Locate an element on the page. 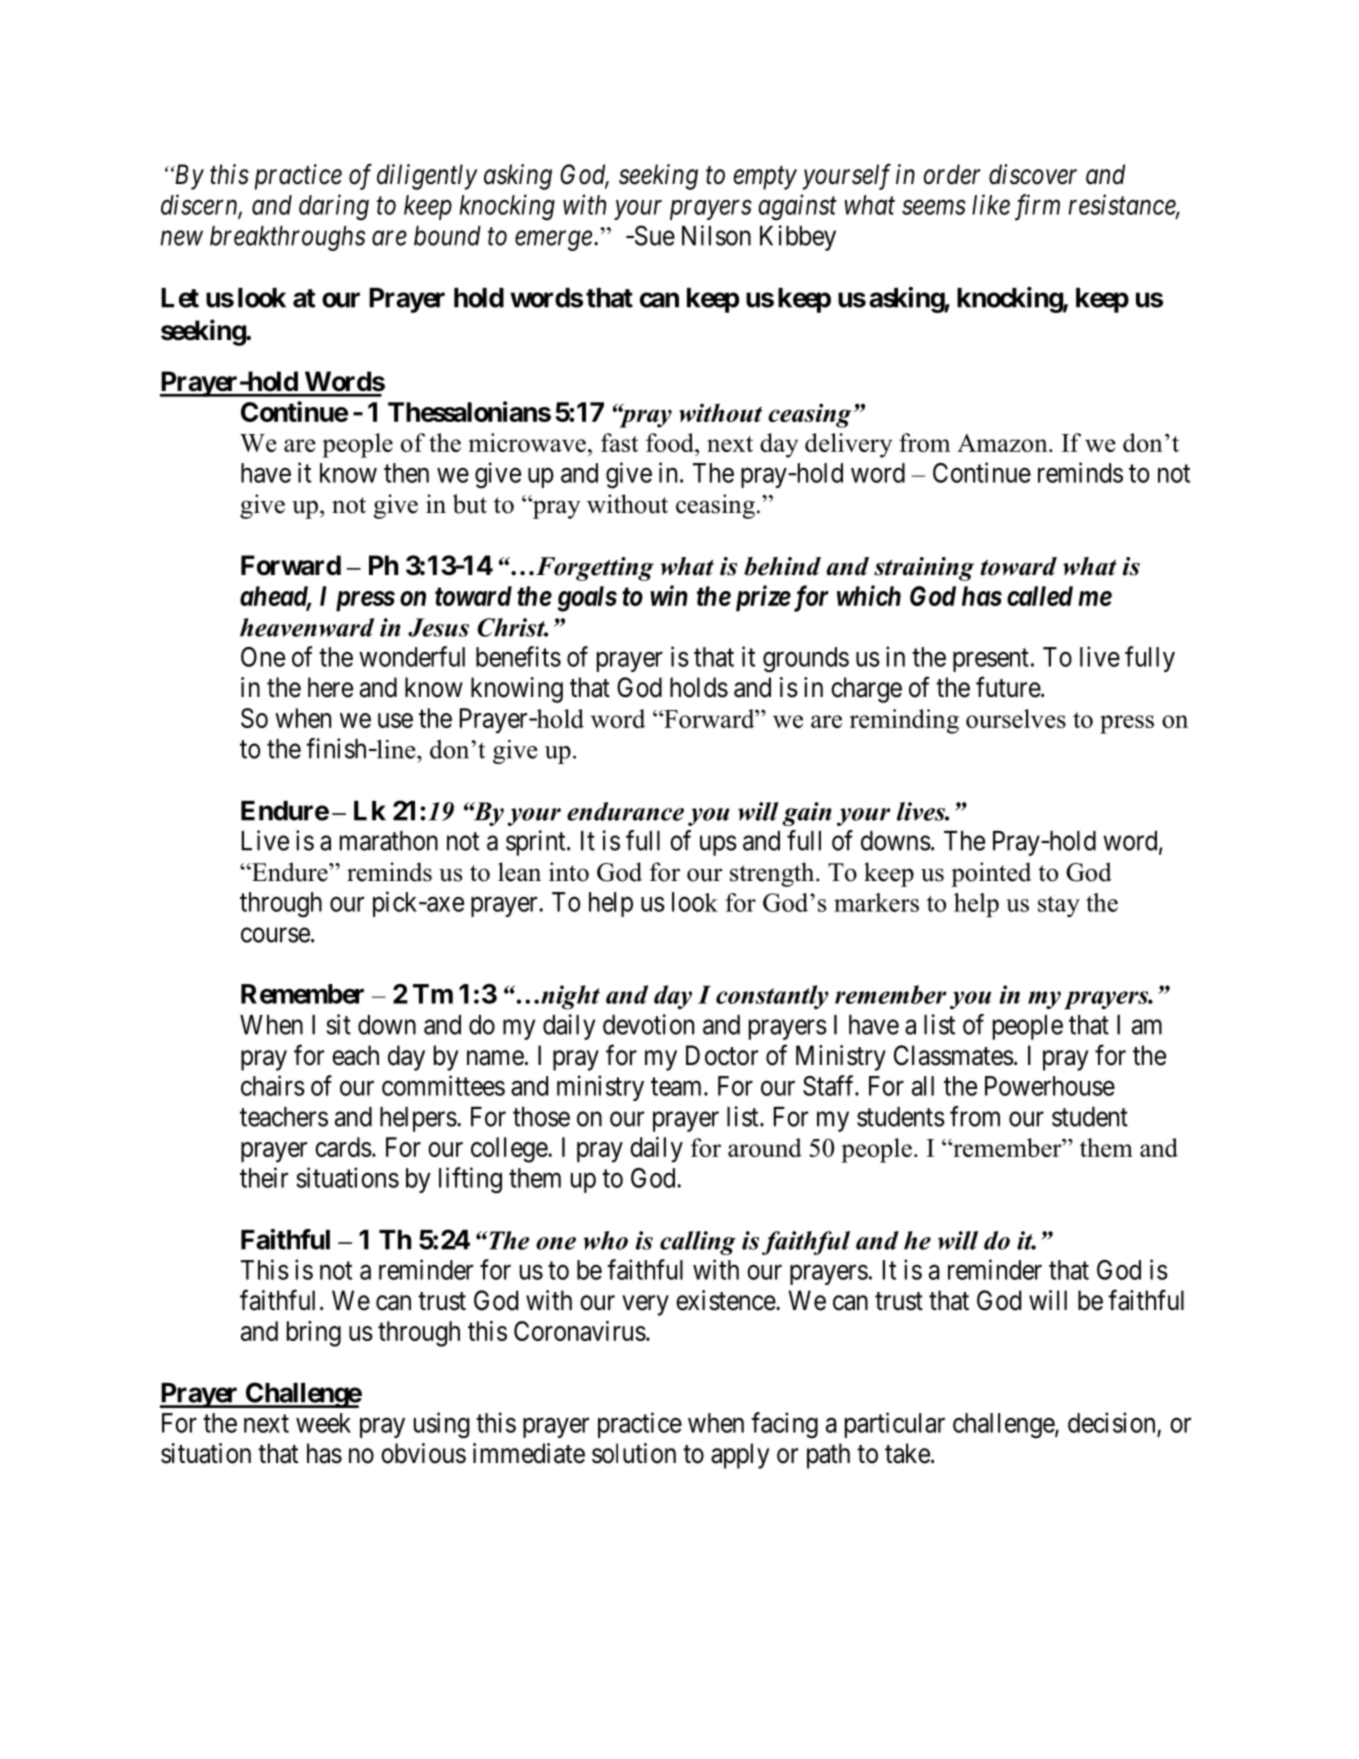 This document has width=1359, height=1759. daring is located at coordinates (334, 207).
